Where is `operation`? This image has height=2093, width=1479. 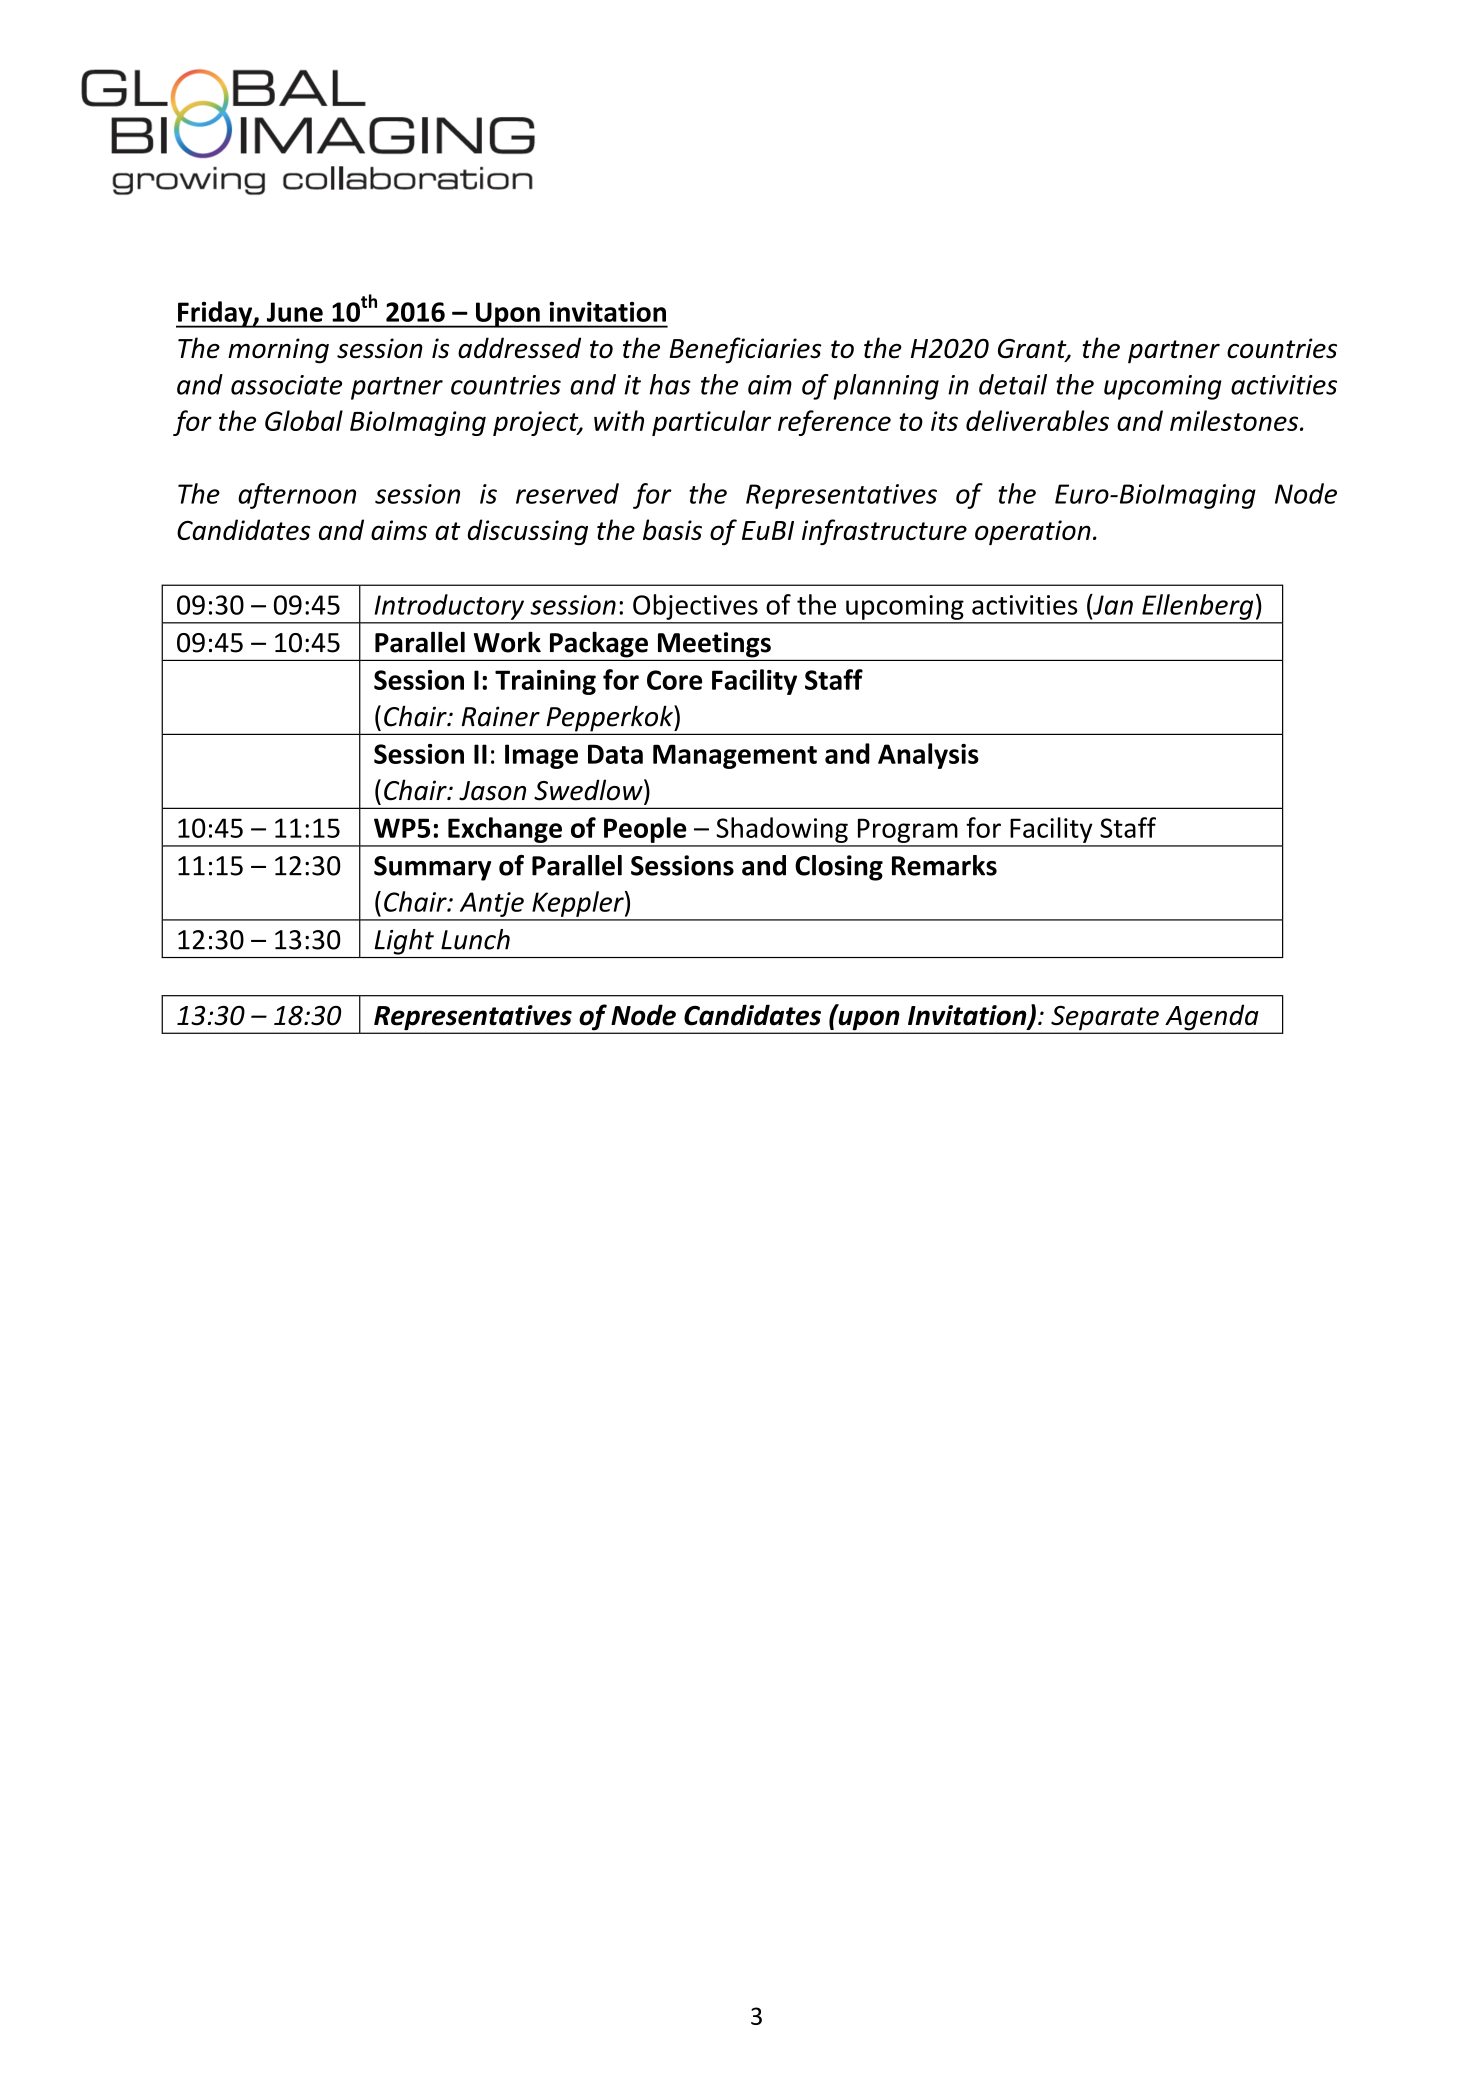 operation is located at coordinates (1033, 532).
